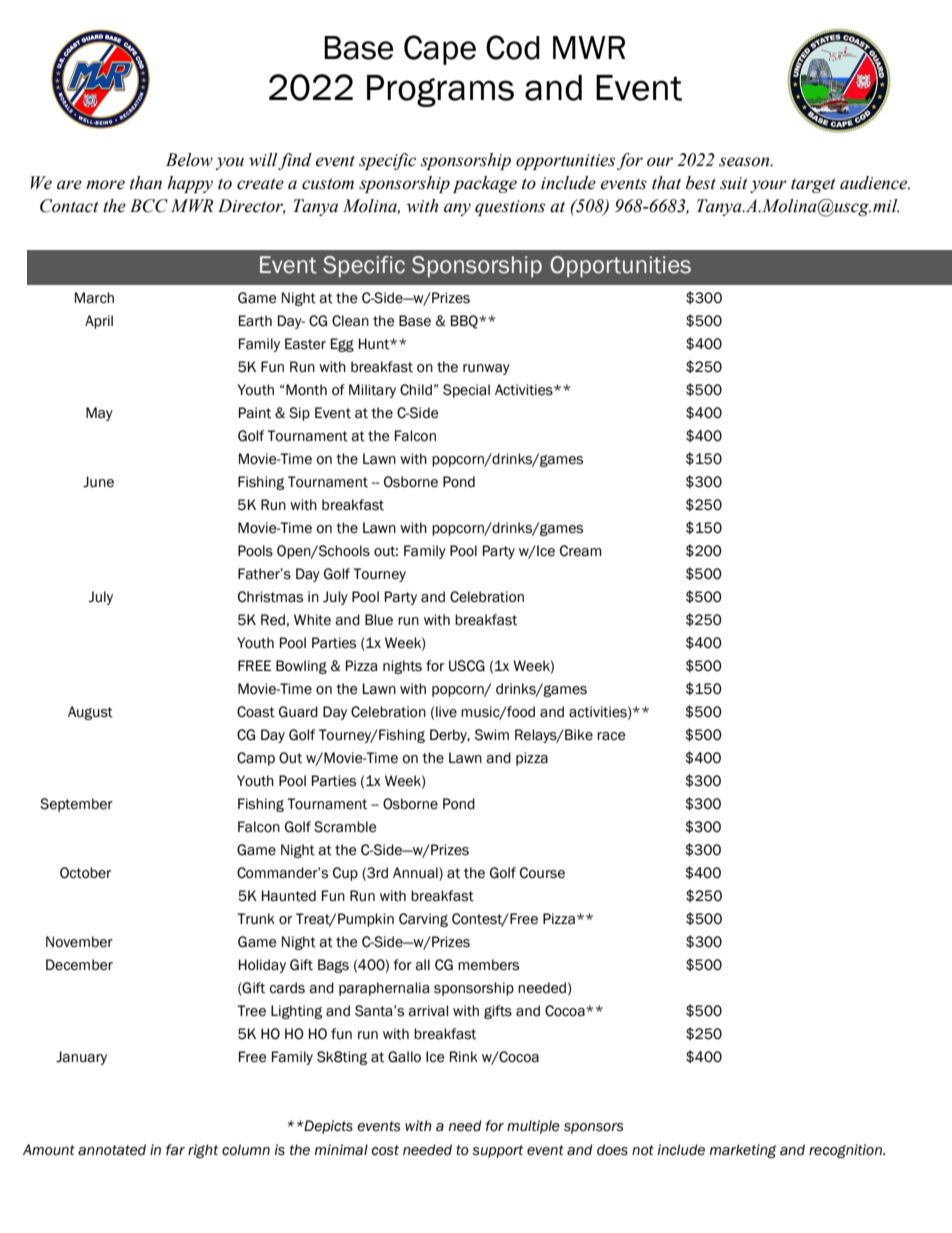  What do you see at coordinates (175, 1150) in the page?
I see `far` at bounding box center [175, 1150].
